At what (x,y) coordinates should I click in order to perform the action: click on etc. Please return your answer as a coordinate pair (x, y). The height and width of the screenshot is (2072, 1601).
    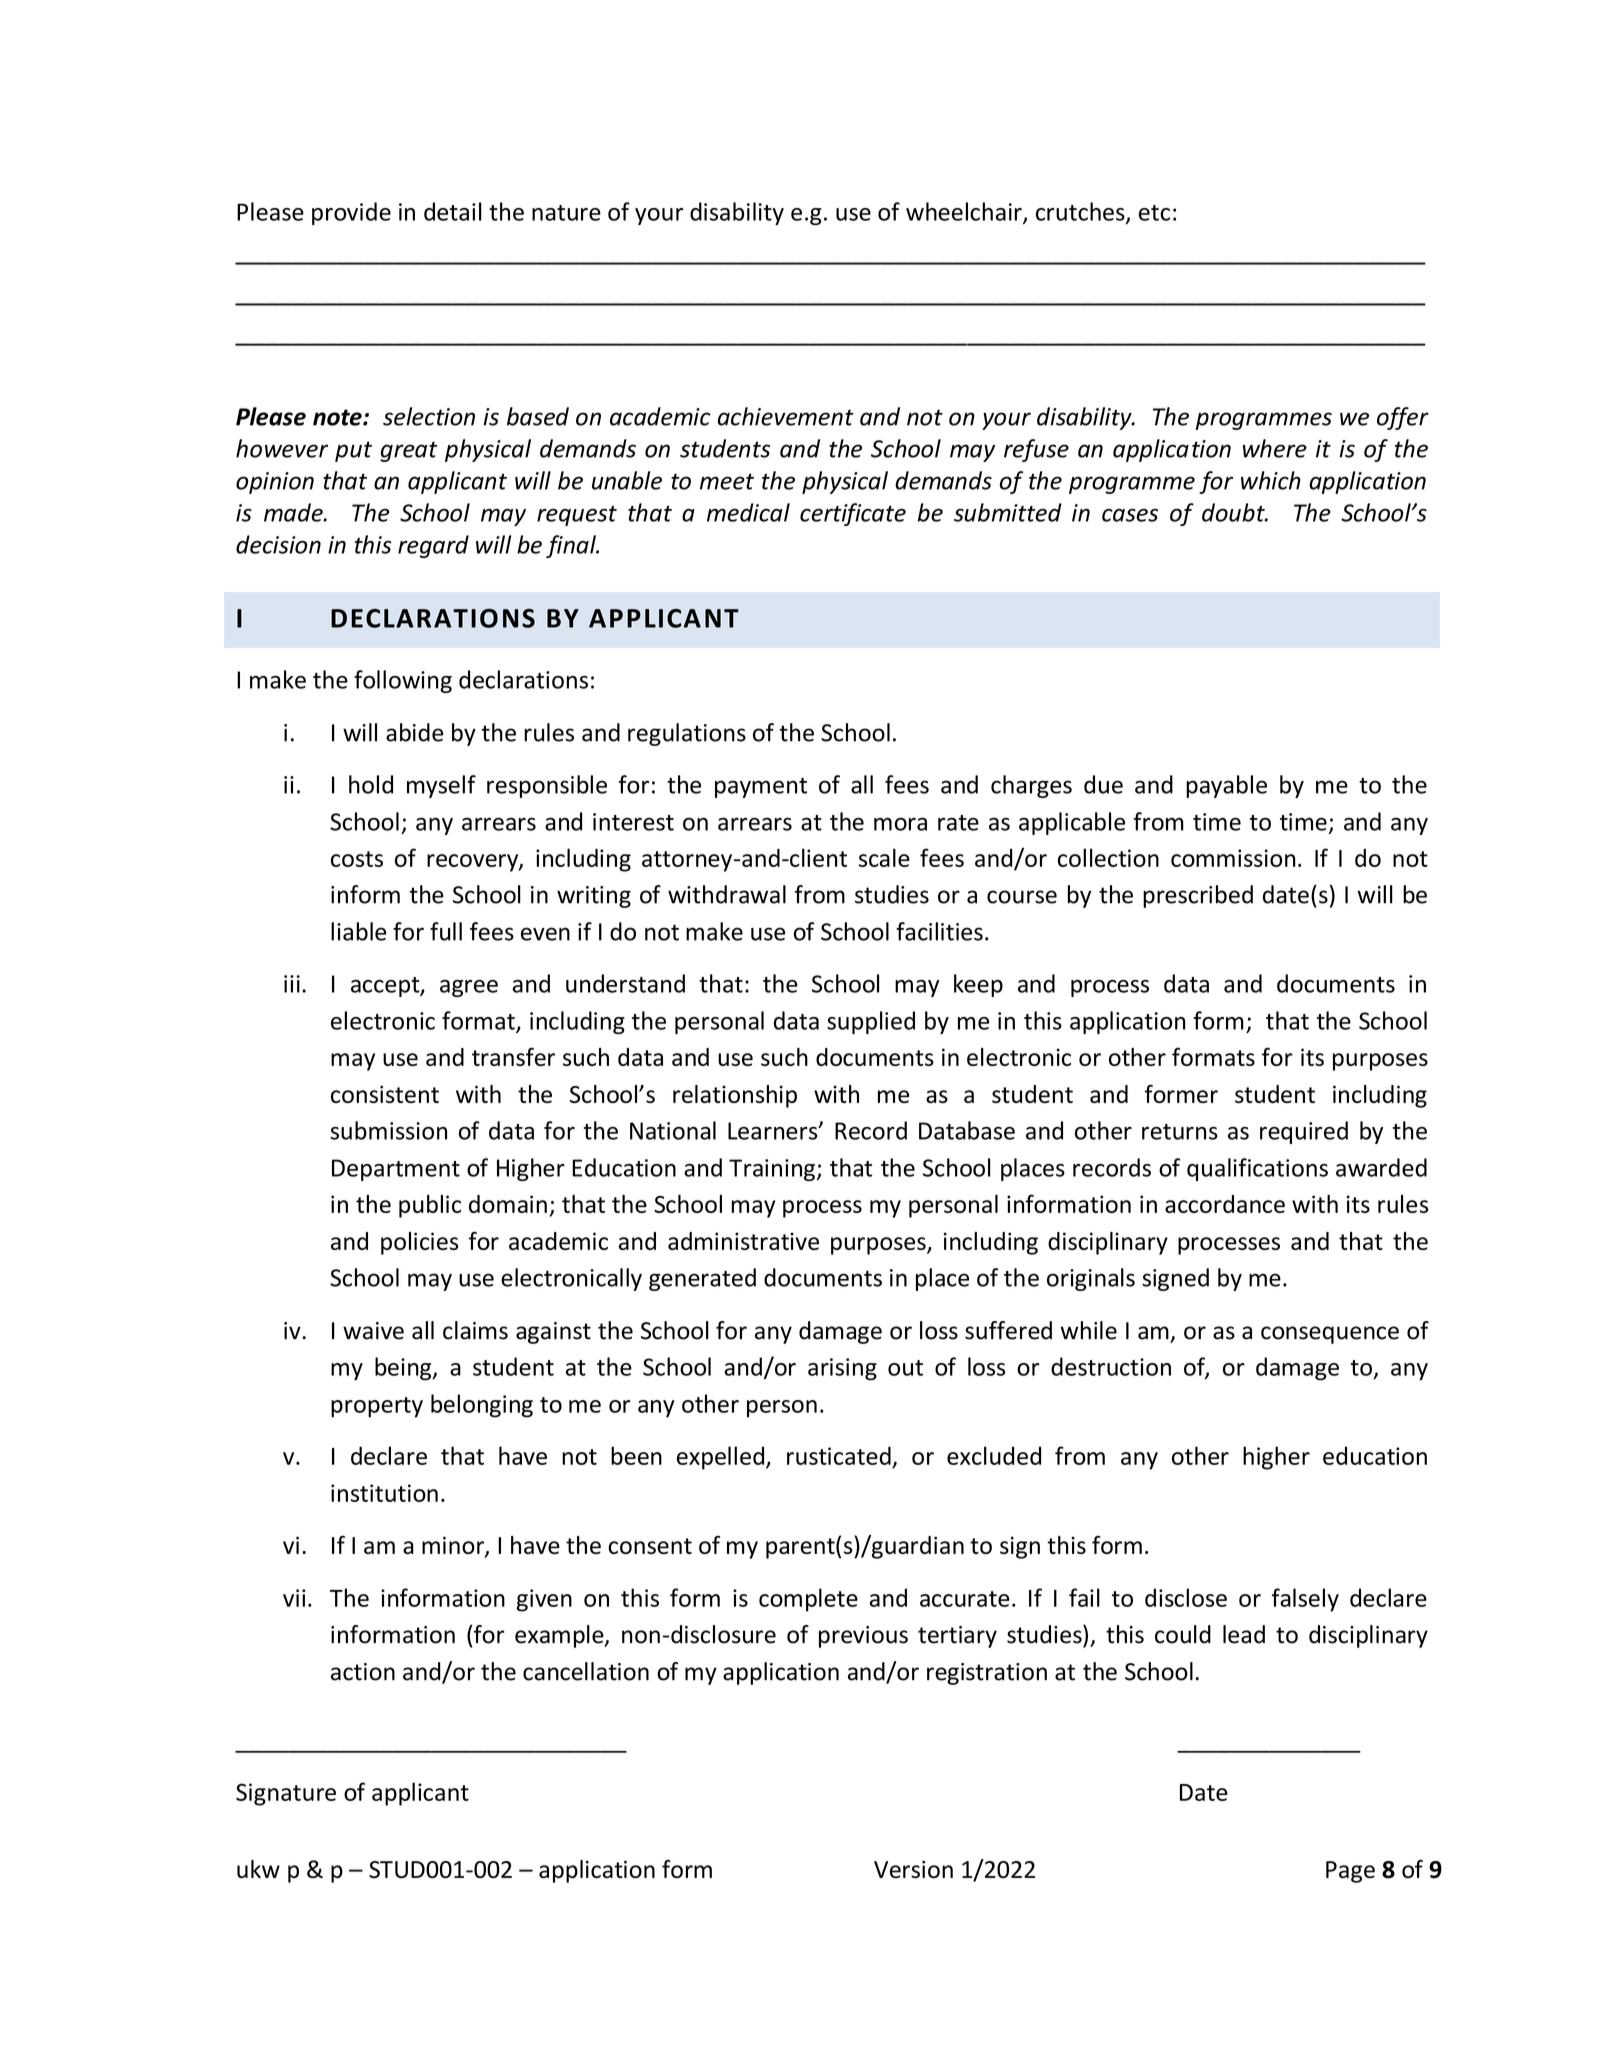
    Looking at the image, I should click on (1154, 213).
